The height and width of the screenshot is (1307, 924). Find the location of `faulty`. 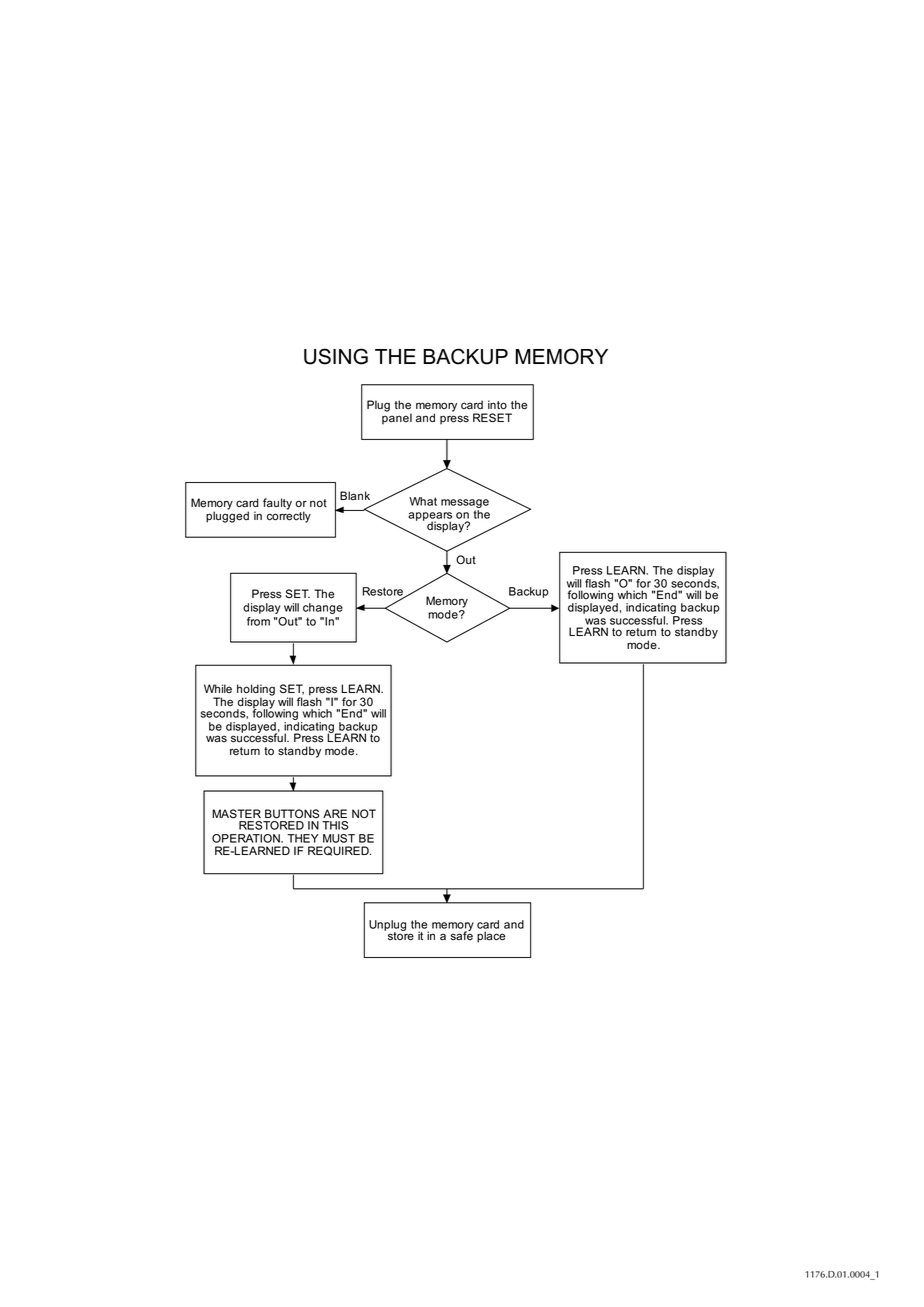

faulty is located at coordinates (277, 504).
